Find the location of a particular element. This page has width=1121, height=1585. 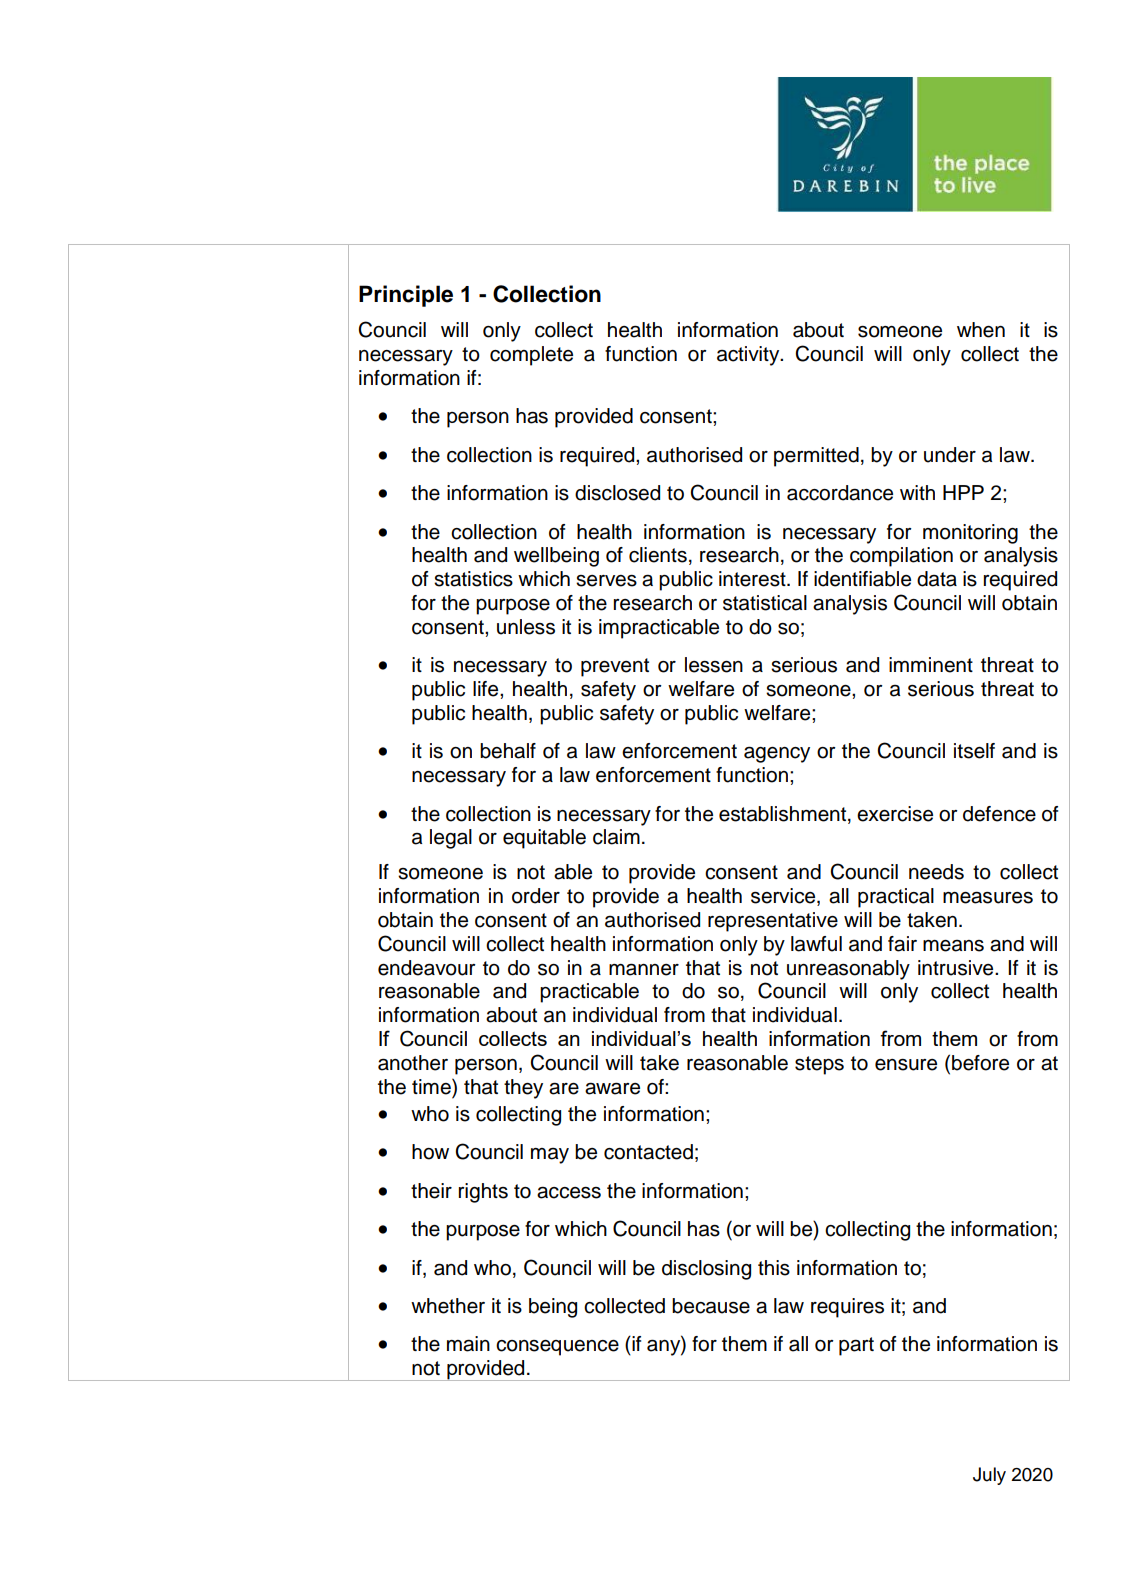

main is located at coordinates (468, 1344).
